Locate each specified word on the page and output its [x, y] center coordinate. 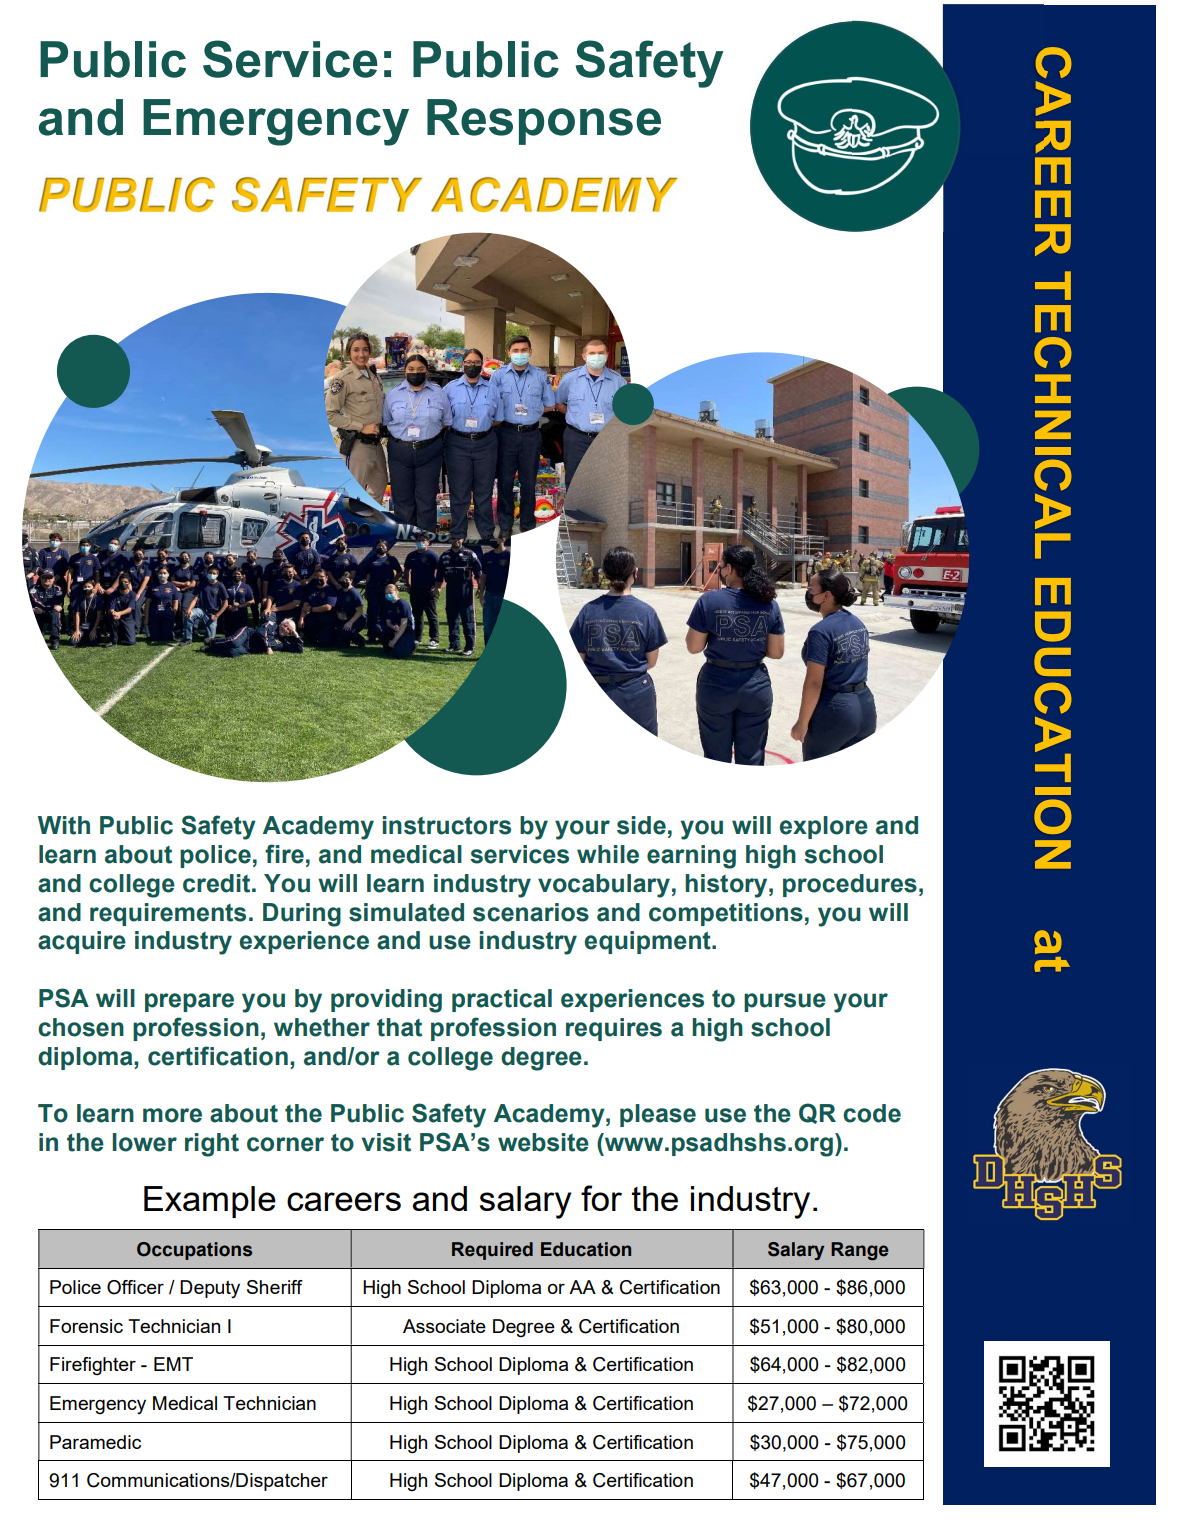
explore [824, 827]
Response [544, 122]
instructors [446, 825]
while [608, 854]
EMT [173, 1364]
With [64, 825]
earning [691, 857]
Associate [444, 1326]
